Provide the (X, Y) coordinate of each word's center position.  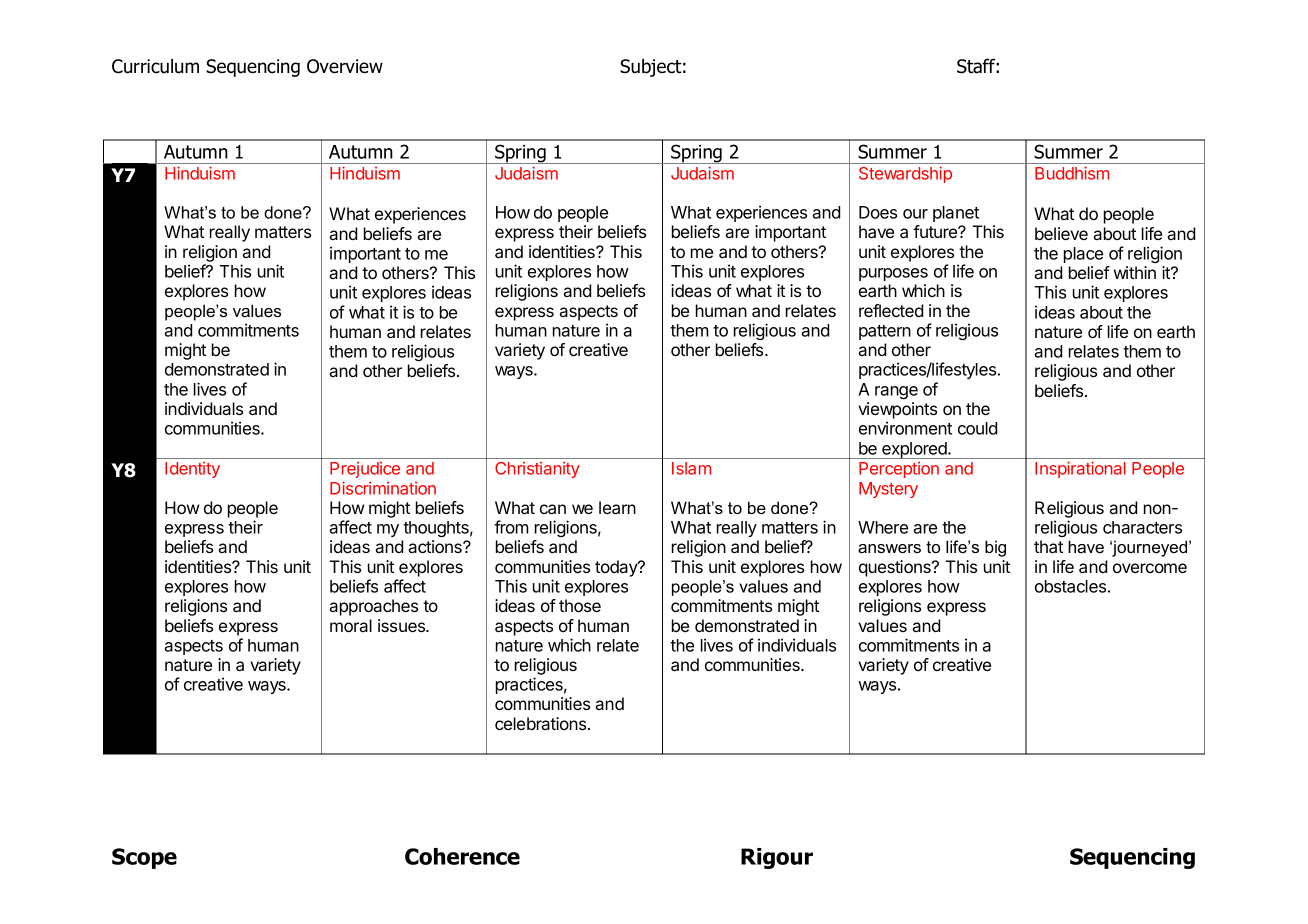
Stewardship (905, 174)
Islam (691, 468)
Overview (345, 66)
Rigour (777, 858)
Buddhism (1072, 173)
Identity (192, 470)
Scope (144, 858)
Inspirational (1080, 469)
